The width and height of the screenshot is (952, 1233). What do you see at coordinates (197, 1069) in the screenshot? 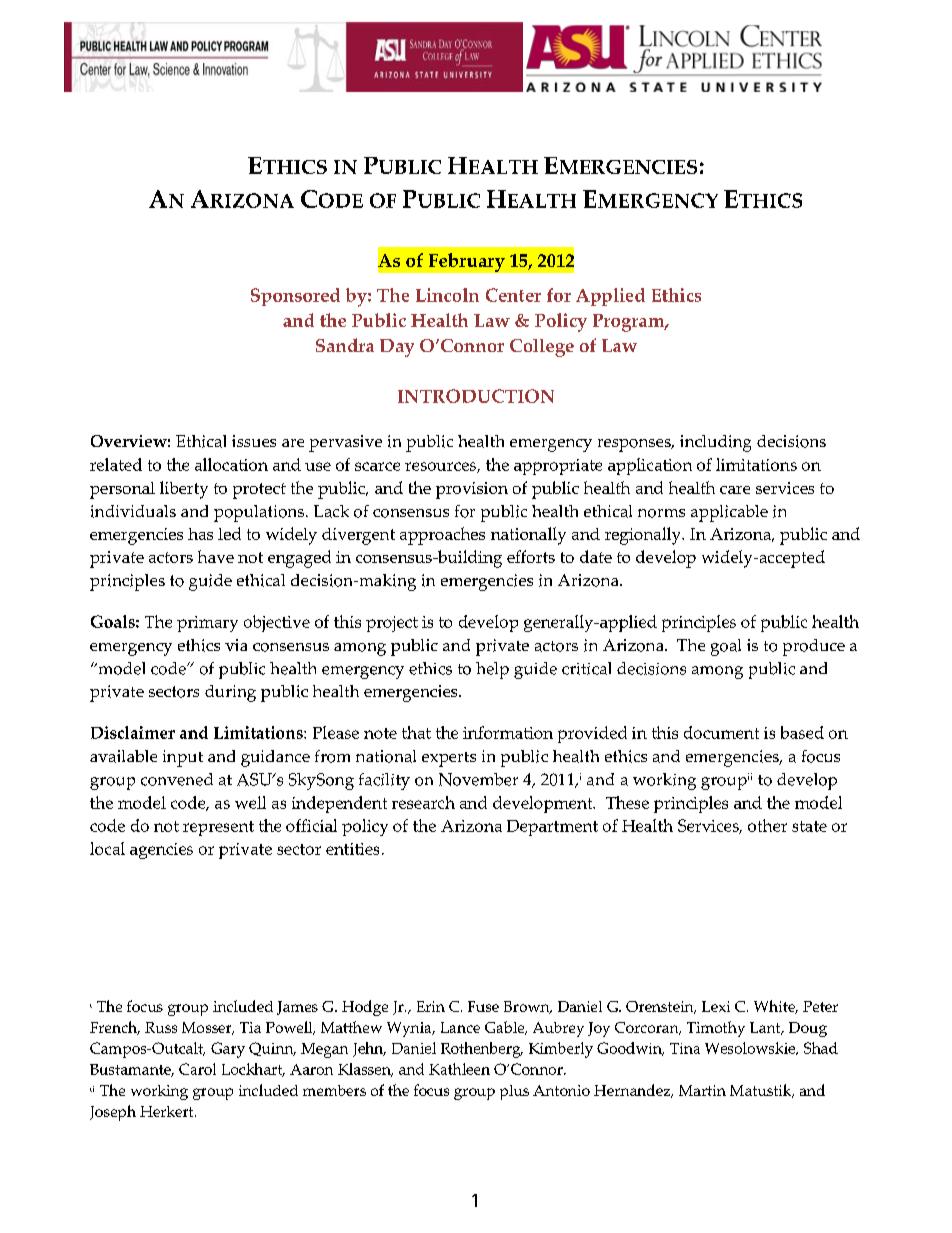
I see `Carol` at bounding box center [197, 1069].
